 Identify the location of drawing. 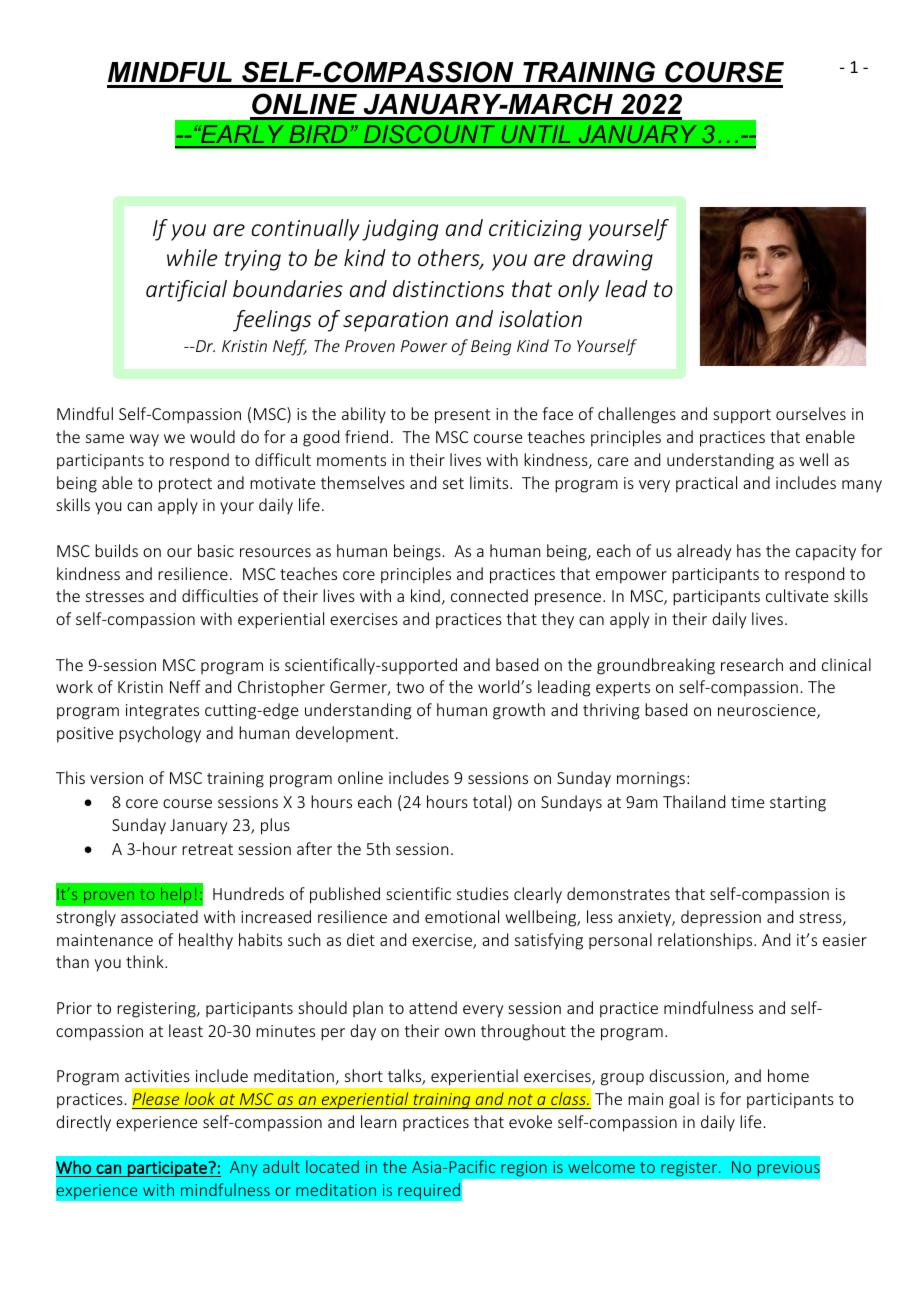
(613, 260).
